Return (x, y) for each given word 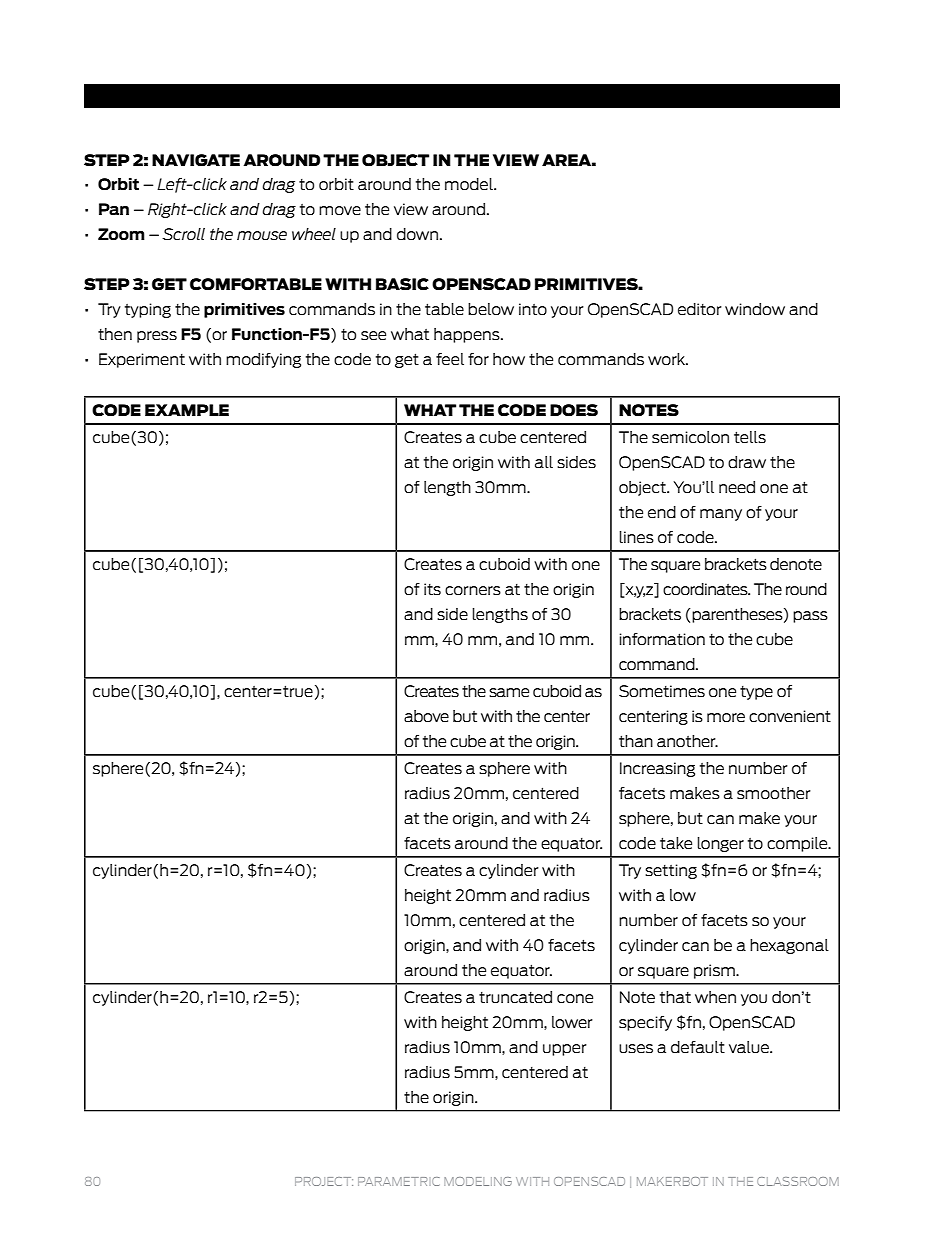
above (426, 716)
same (509, 692)
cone (575, 998)
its (432, 589)
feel (450, 359)
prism (715, 971)
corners (473, 590)
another (687, 741)
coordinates (706, 589)
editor (700, 309)
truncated (515, 997)
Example (187, 410)
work (667, 359)
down (419, 234)
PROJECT (324, 1181)
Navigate (196, 160)
